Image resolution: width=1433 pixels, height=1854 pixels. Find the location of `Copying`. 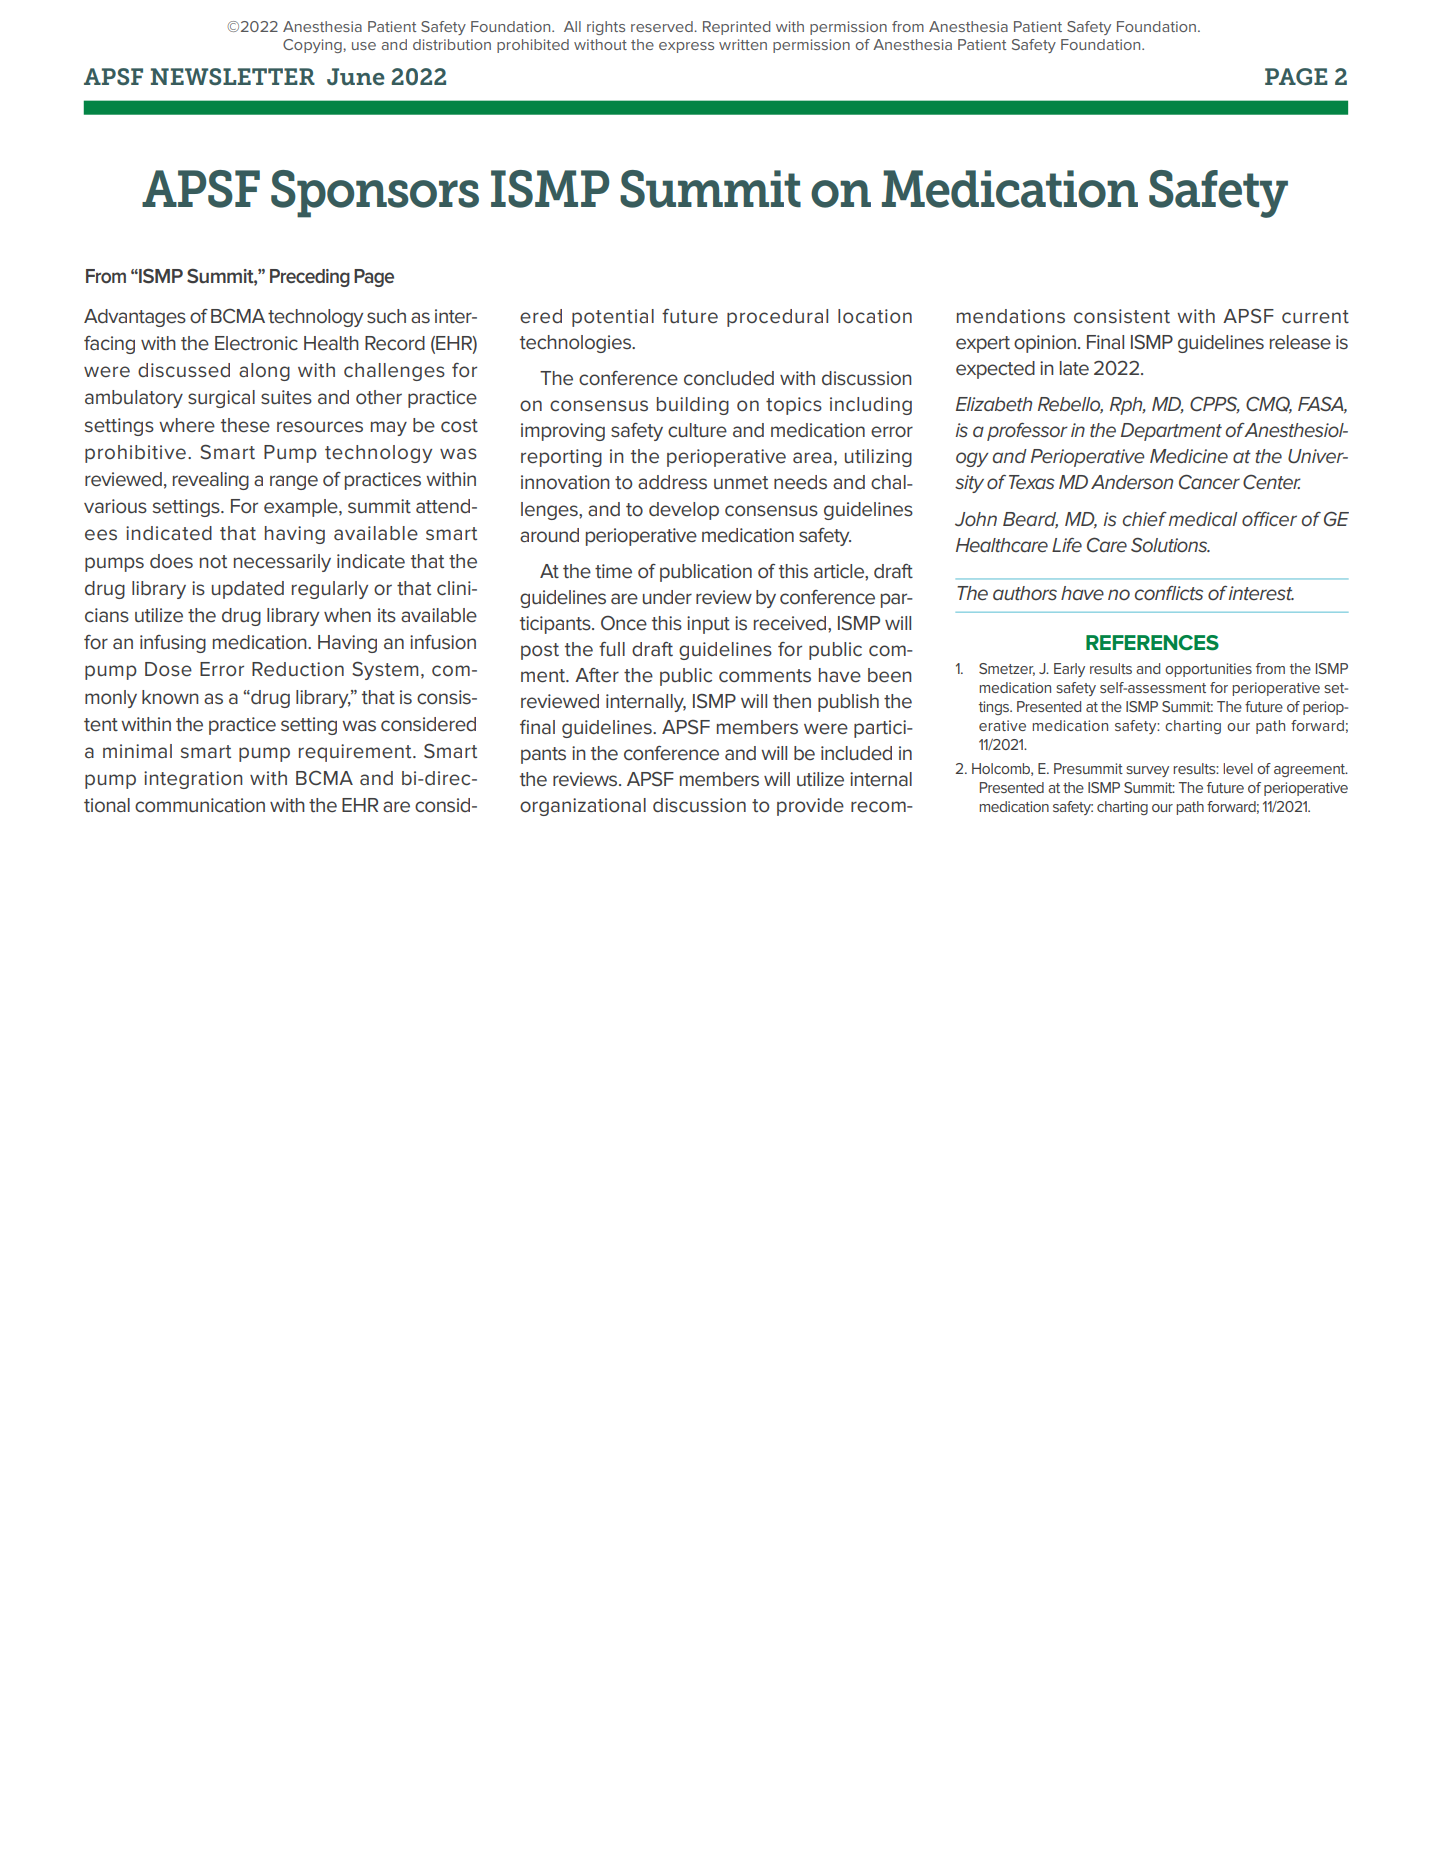

Copying is located at coordinates (313, 46).
